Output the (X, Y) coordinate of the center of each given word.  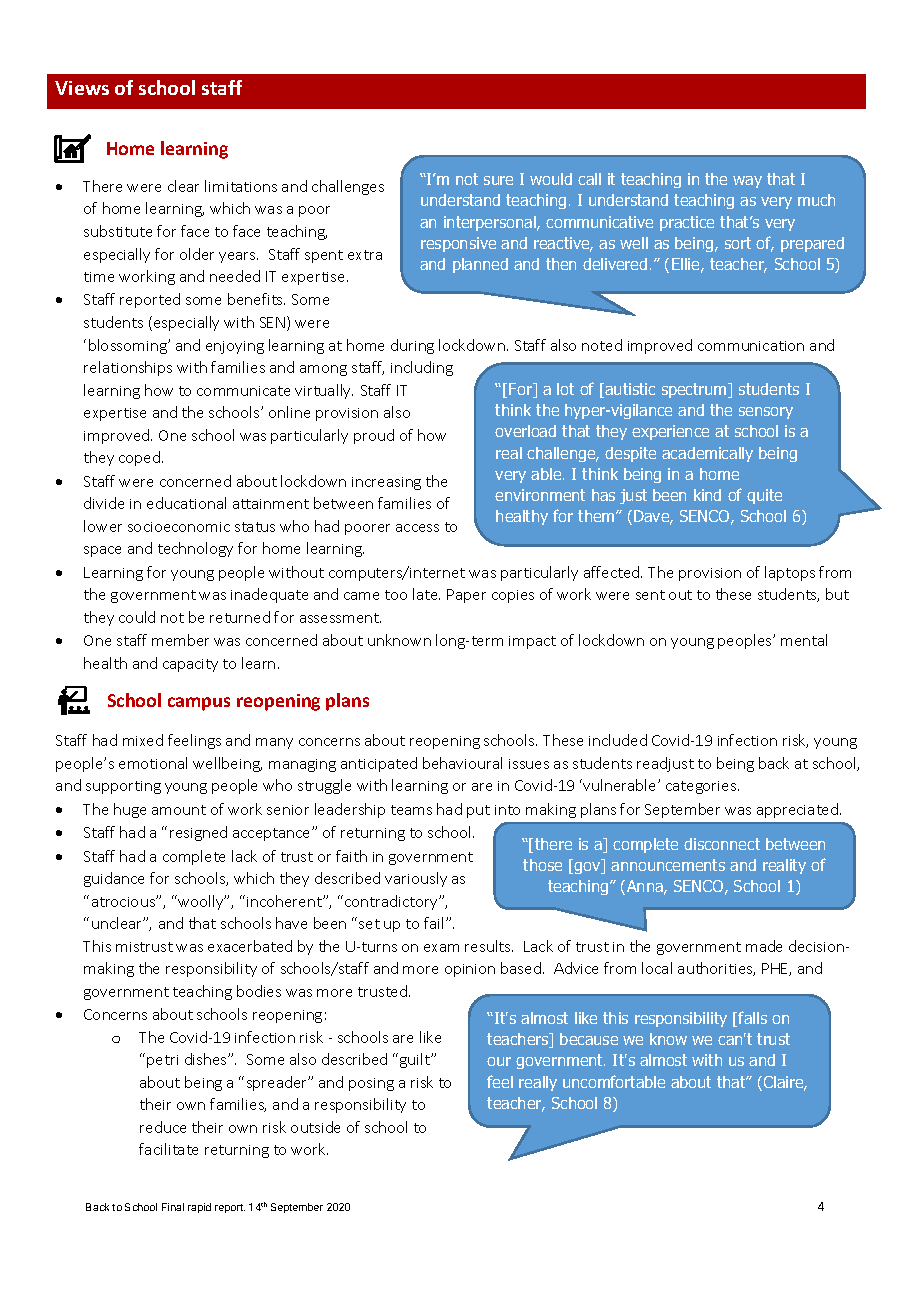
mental (804, 640)
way (747, 182)
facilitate (168, 1149)
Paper (466, 596)
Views (82, 88)
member (180, 640)
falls (752, 1017)
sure (498, 180)
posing (371, 1084)
